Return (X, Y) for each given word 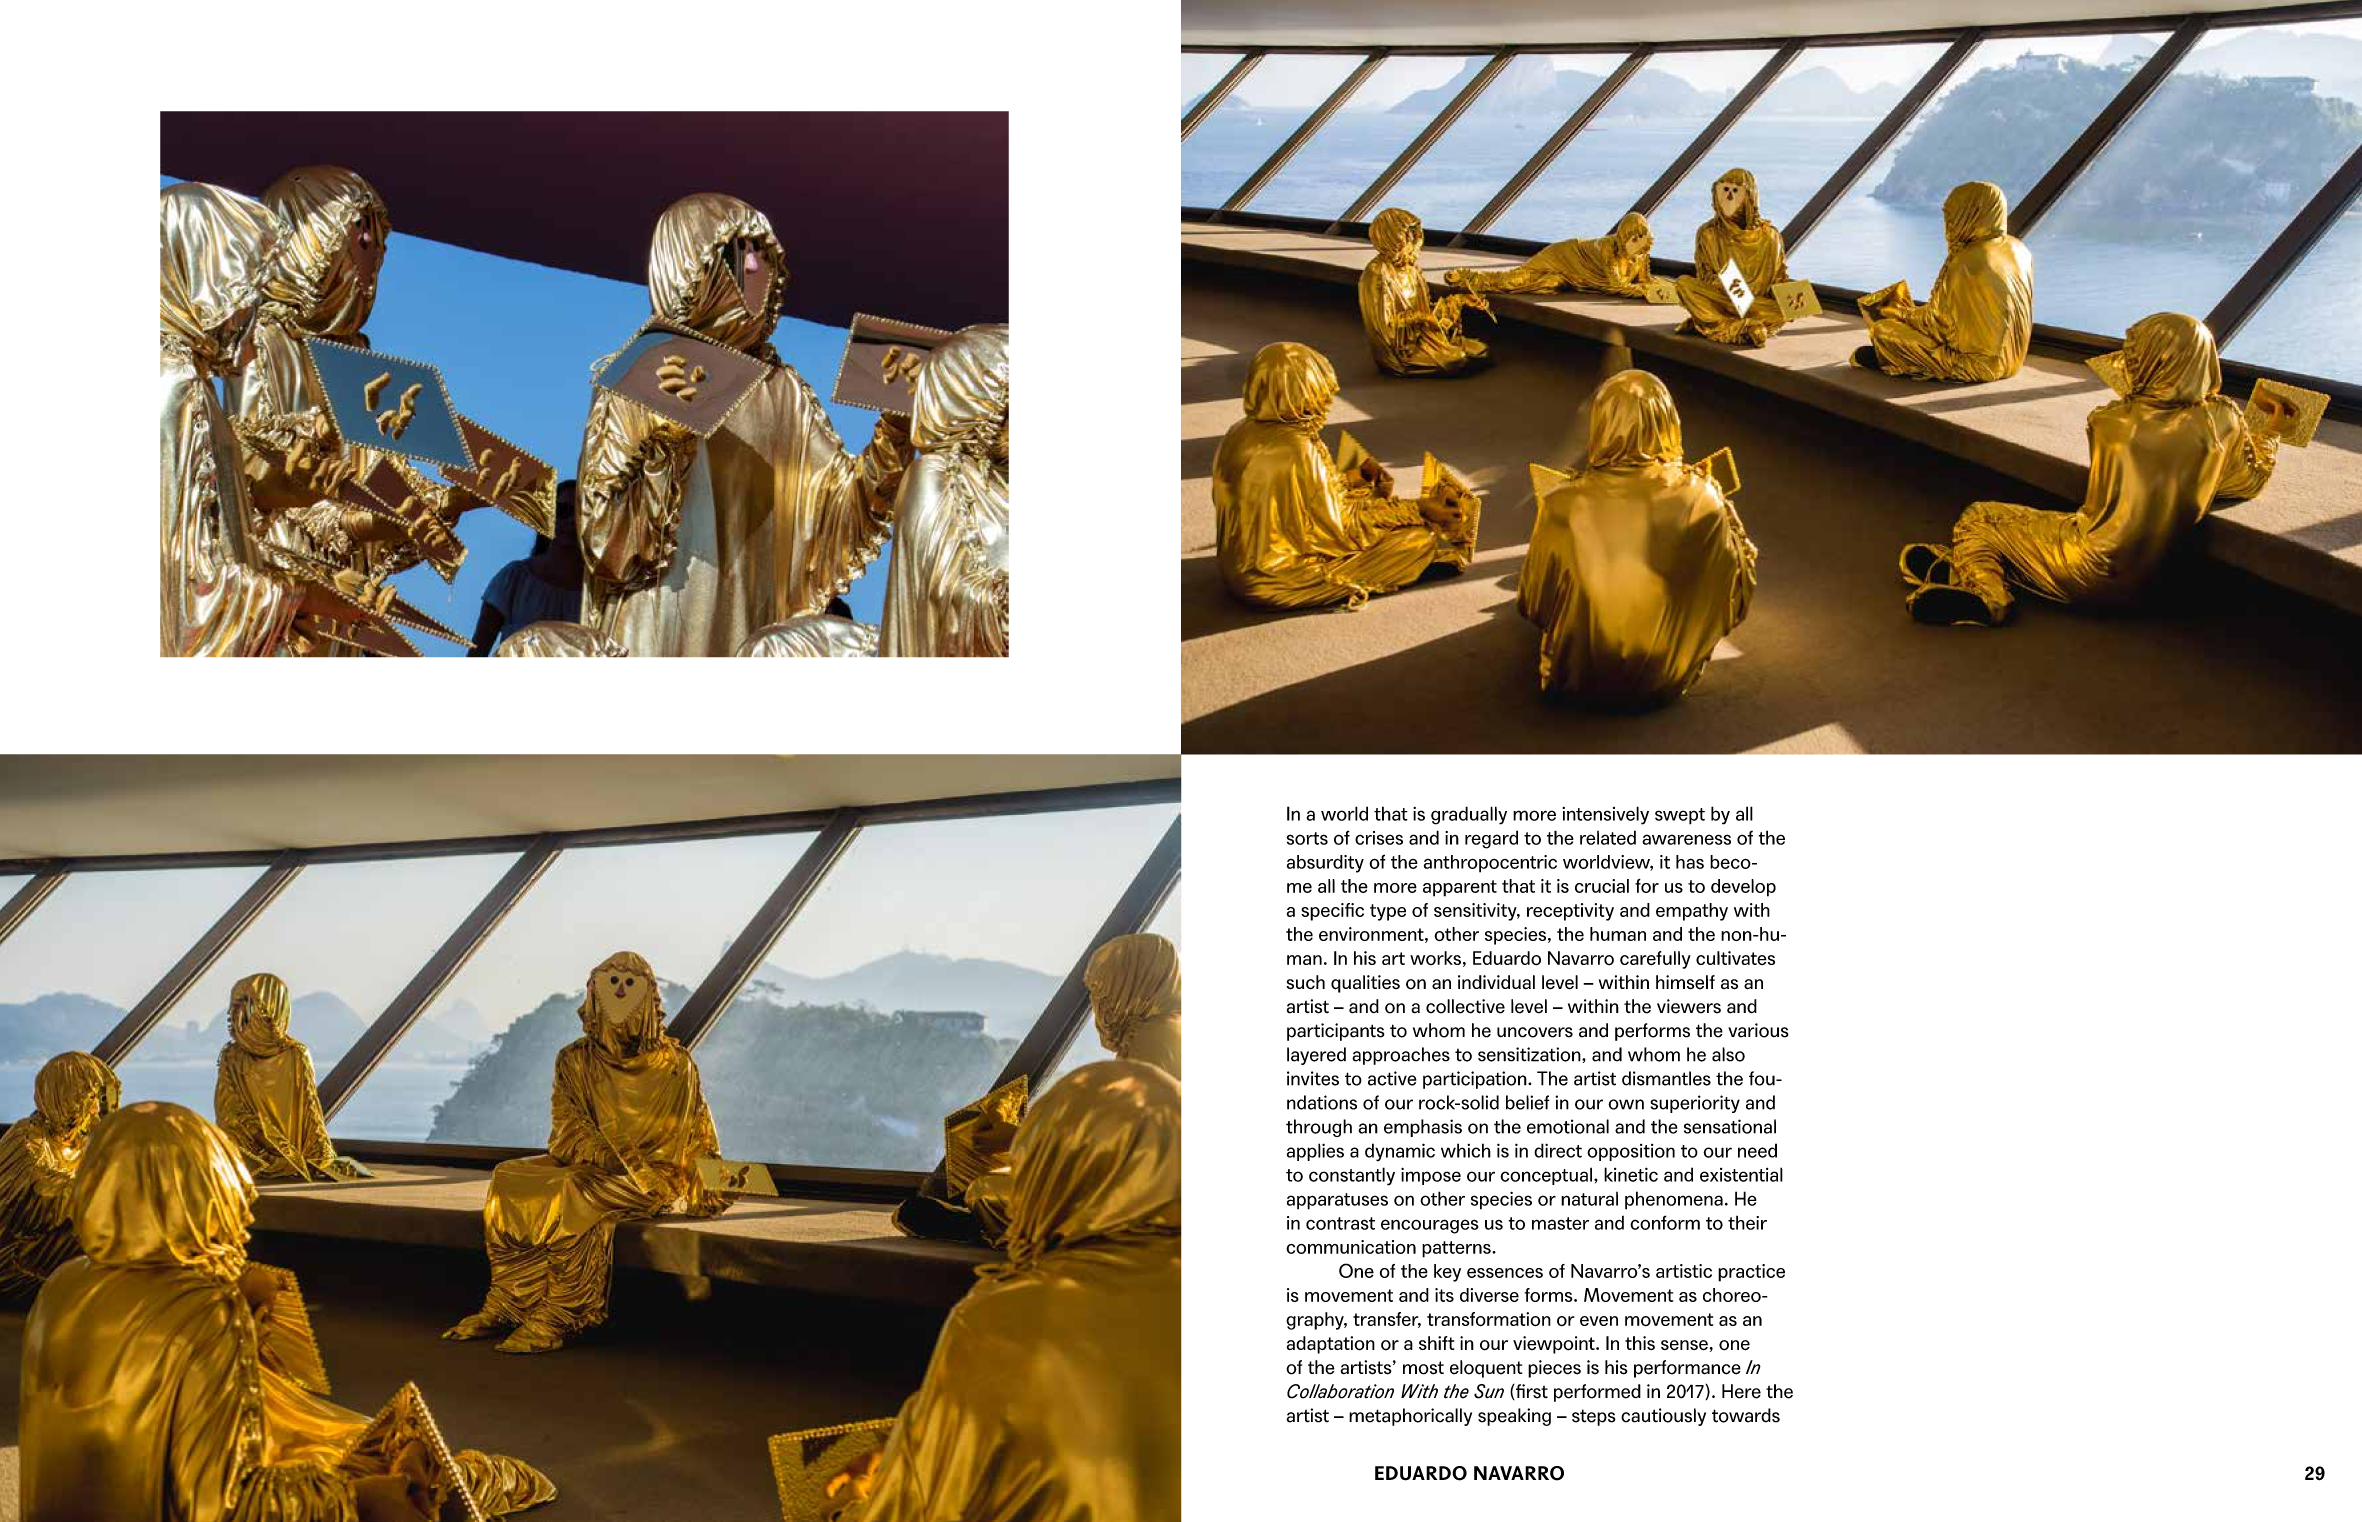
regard (1491, 839)
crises (1379, 838)
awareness (1686, 839)
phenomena (1674, 1200)
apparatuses (1337, 1201)
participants (1336, 1032)
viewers (1689, 1006)
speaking (1514, 1417)
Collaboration (1340, 1391)
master (1560, 1223)
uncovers (1535, 1032)
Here (1741, 1391)
